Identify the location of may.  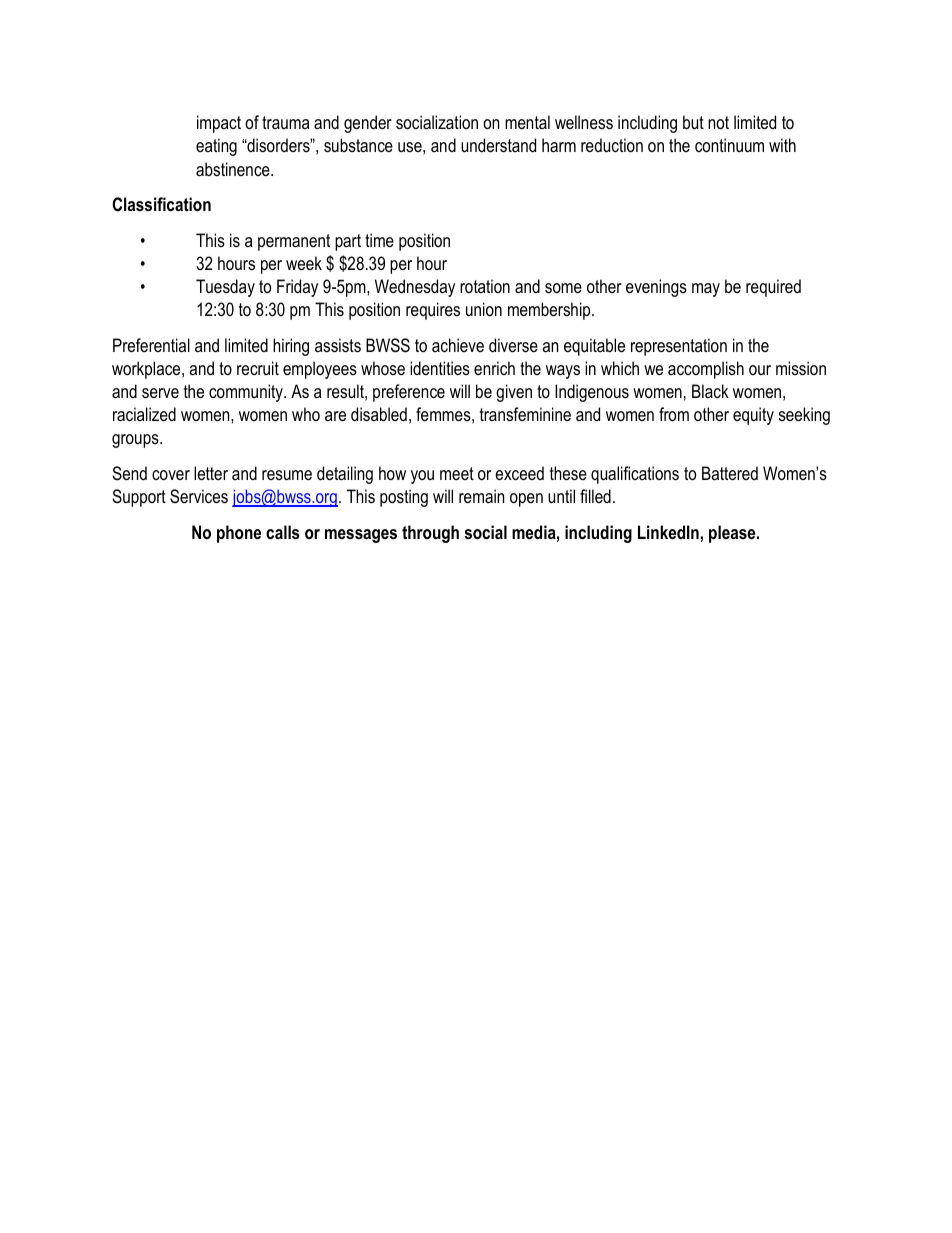
(706, 290).
